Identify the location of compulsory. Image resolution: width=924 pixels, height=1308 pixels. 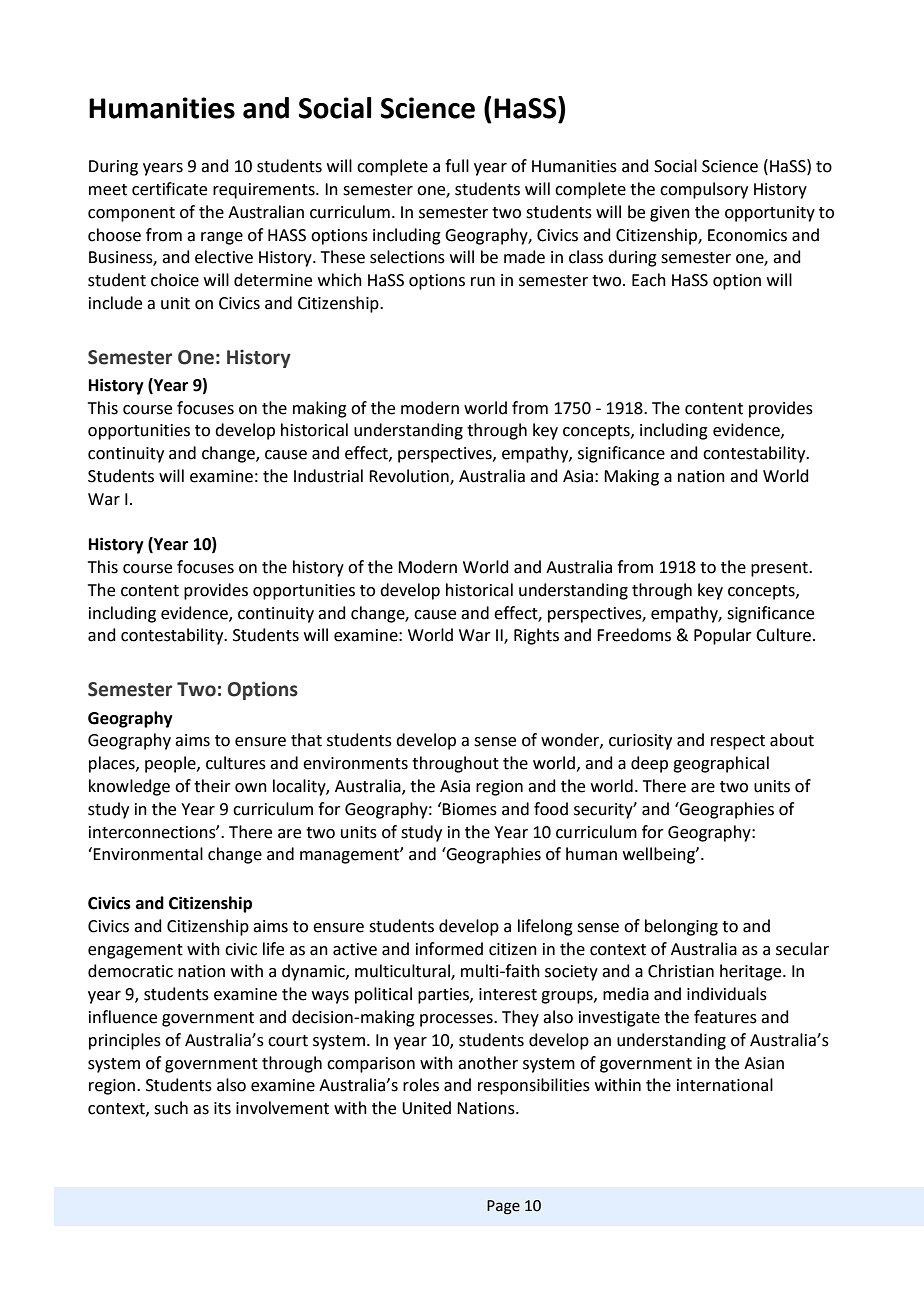
(704, 190).
